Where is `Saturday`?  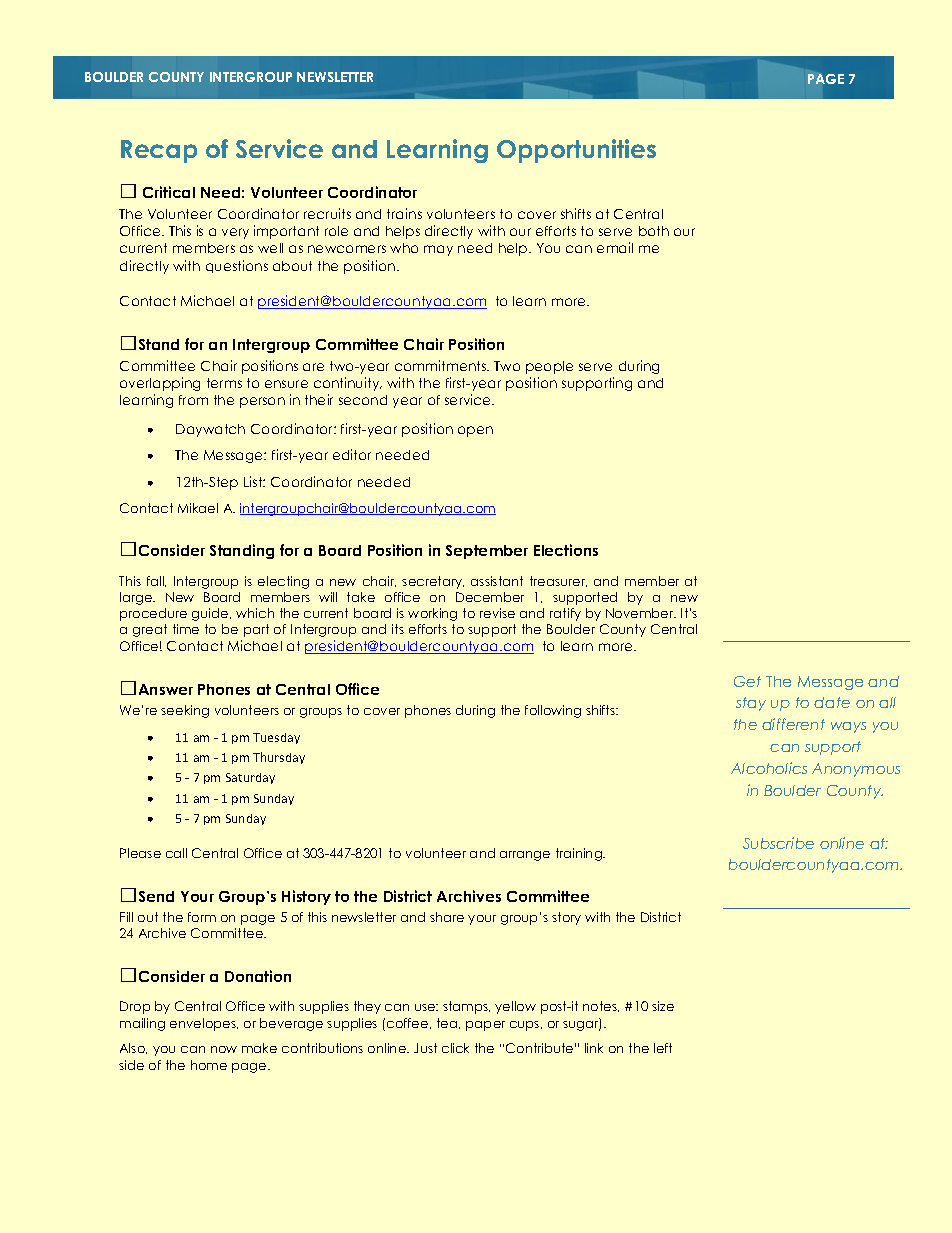 Saturday is located at coordinates (250, 778).
